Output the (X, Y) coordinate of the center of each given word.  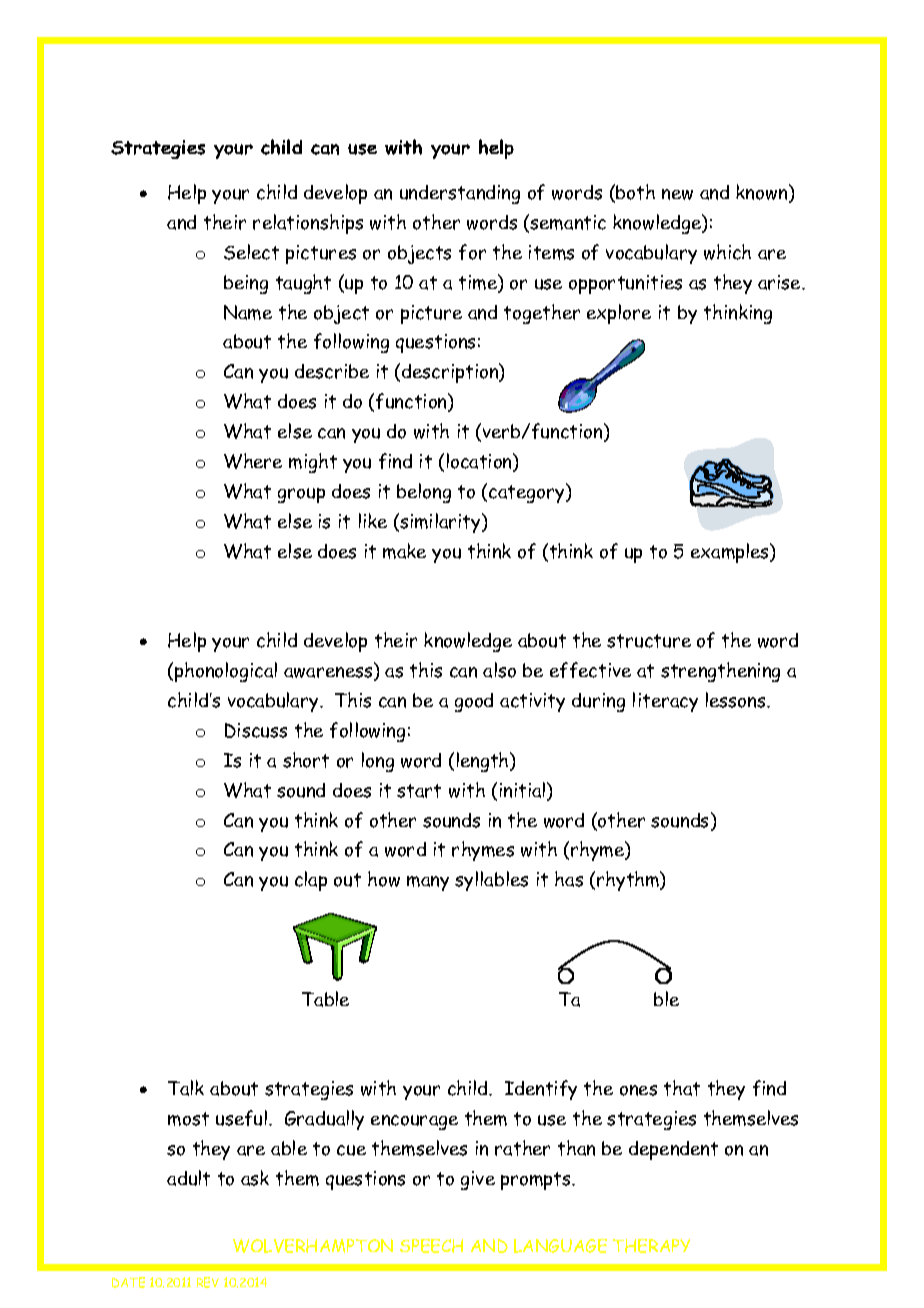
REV (208, 1282)
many (428, 883)
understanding (460, 194)
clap (311, 881)
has (569, 879)
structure (649, 641)
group (301, 495)
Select (251, 252)
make (404, 551)
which (727, 252)
